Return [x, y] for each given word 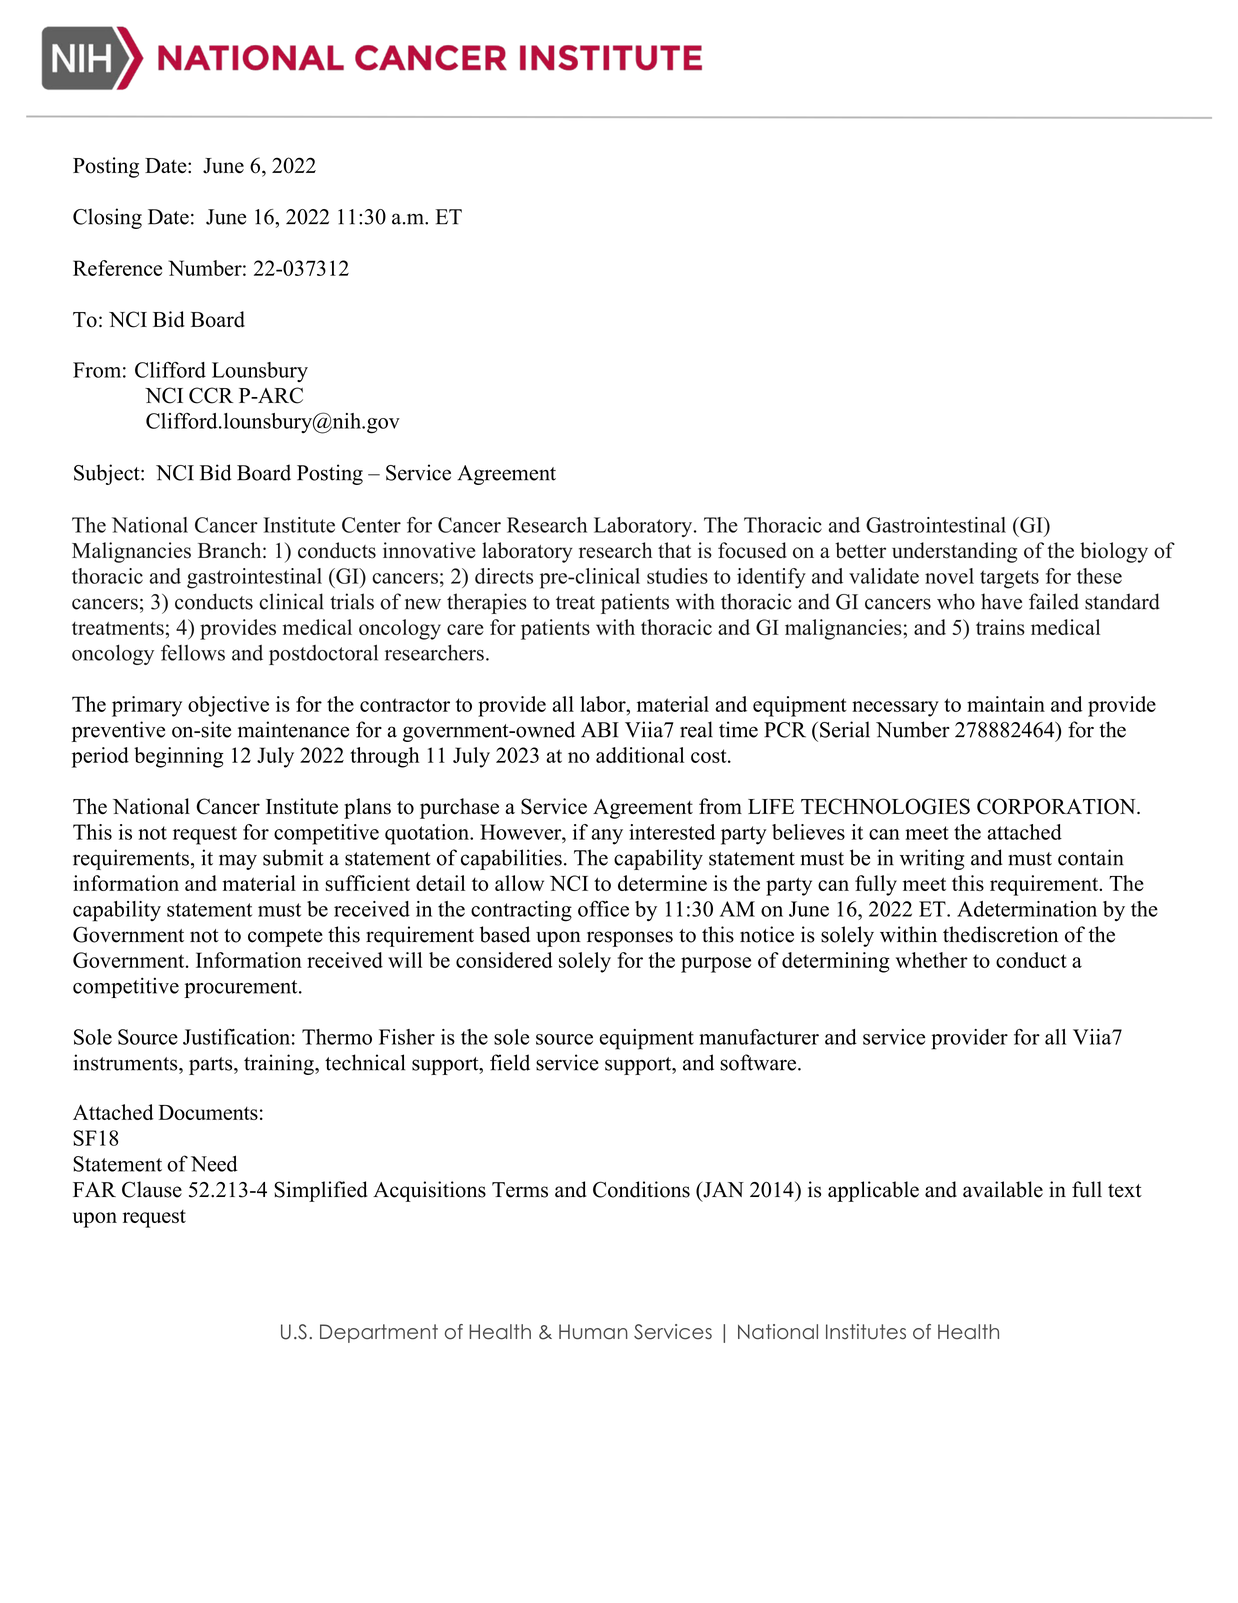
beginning [179, 757]
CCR [211, 395]
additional [640, 755]
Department [379, 1333]
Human [593, 1332]
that [674, 550]
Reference [117, 268]
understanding [954, 552]
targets [1009, 579]
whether [932, 960]
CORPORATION [1057, 806]
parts [212, 1066]
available [1003, 1189]
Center [371, 525]
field [510, 1062]
